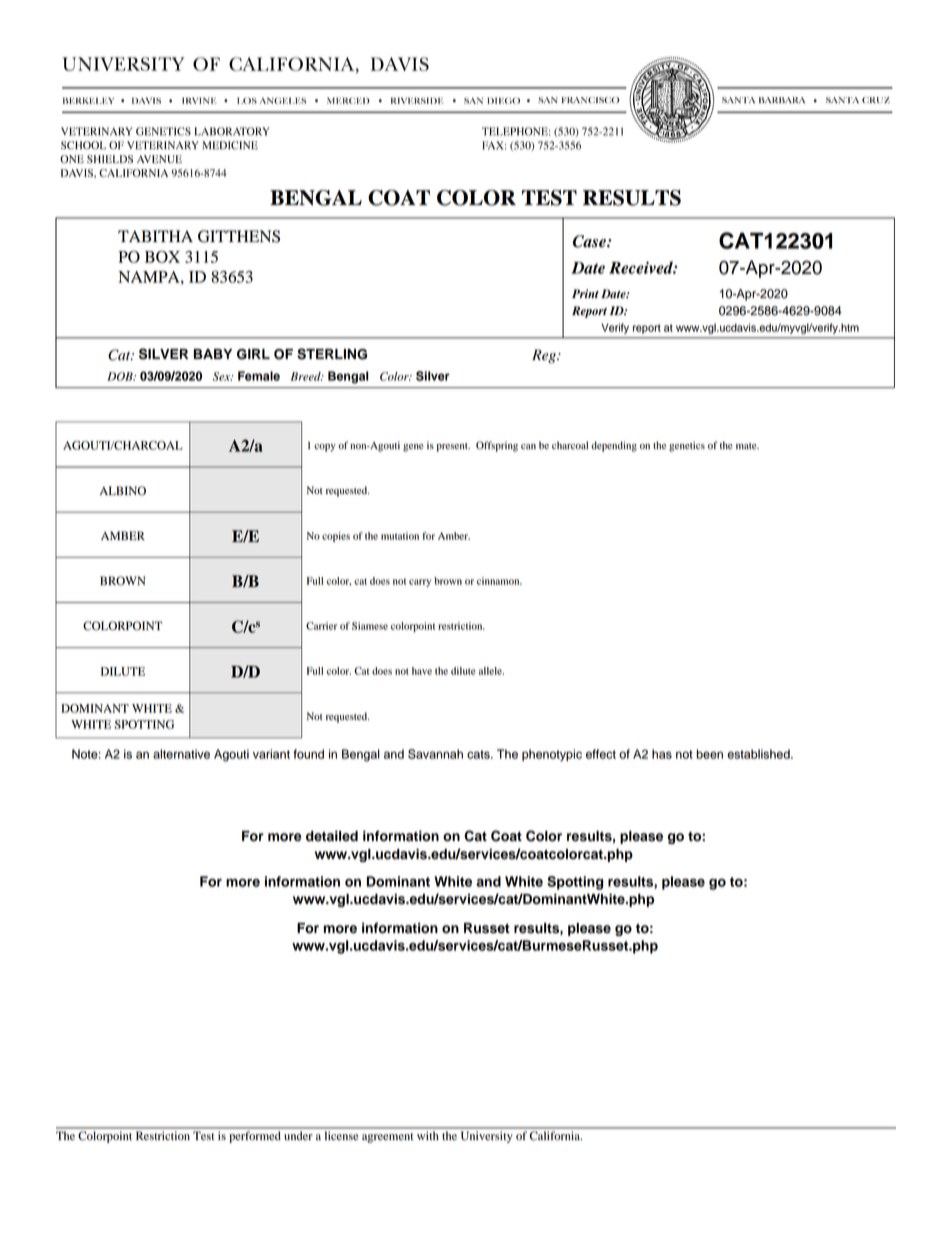 Image resolution: width=952 pixels, height=1233 pixels. Describe the element at coordinates (332, 836) in the screenshot. I see `detailed` at that location.
